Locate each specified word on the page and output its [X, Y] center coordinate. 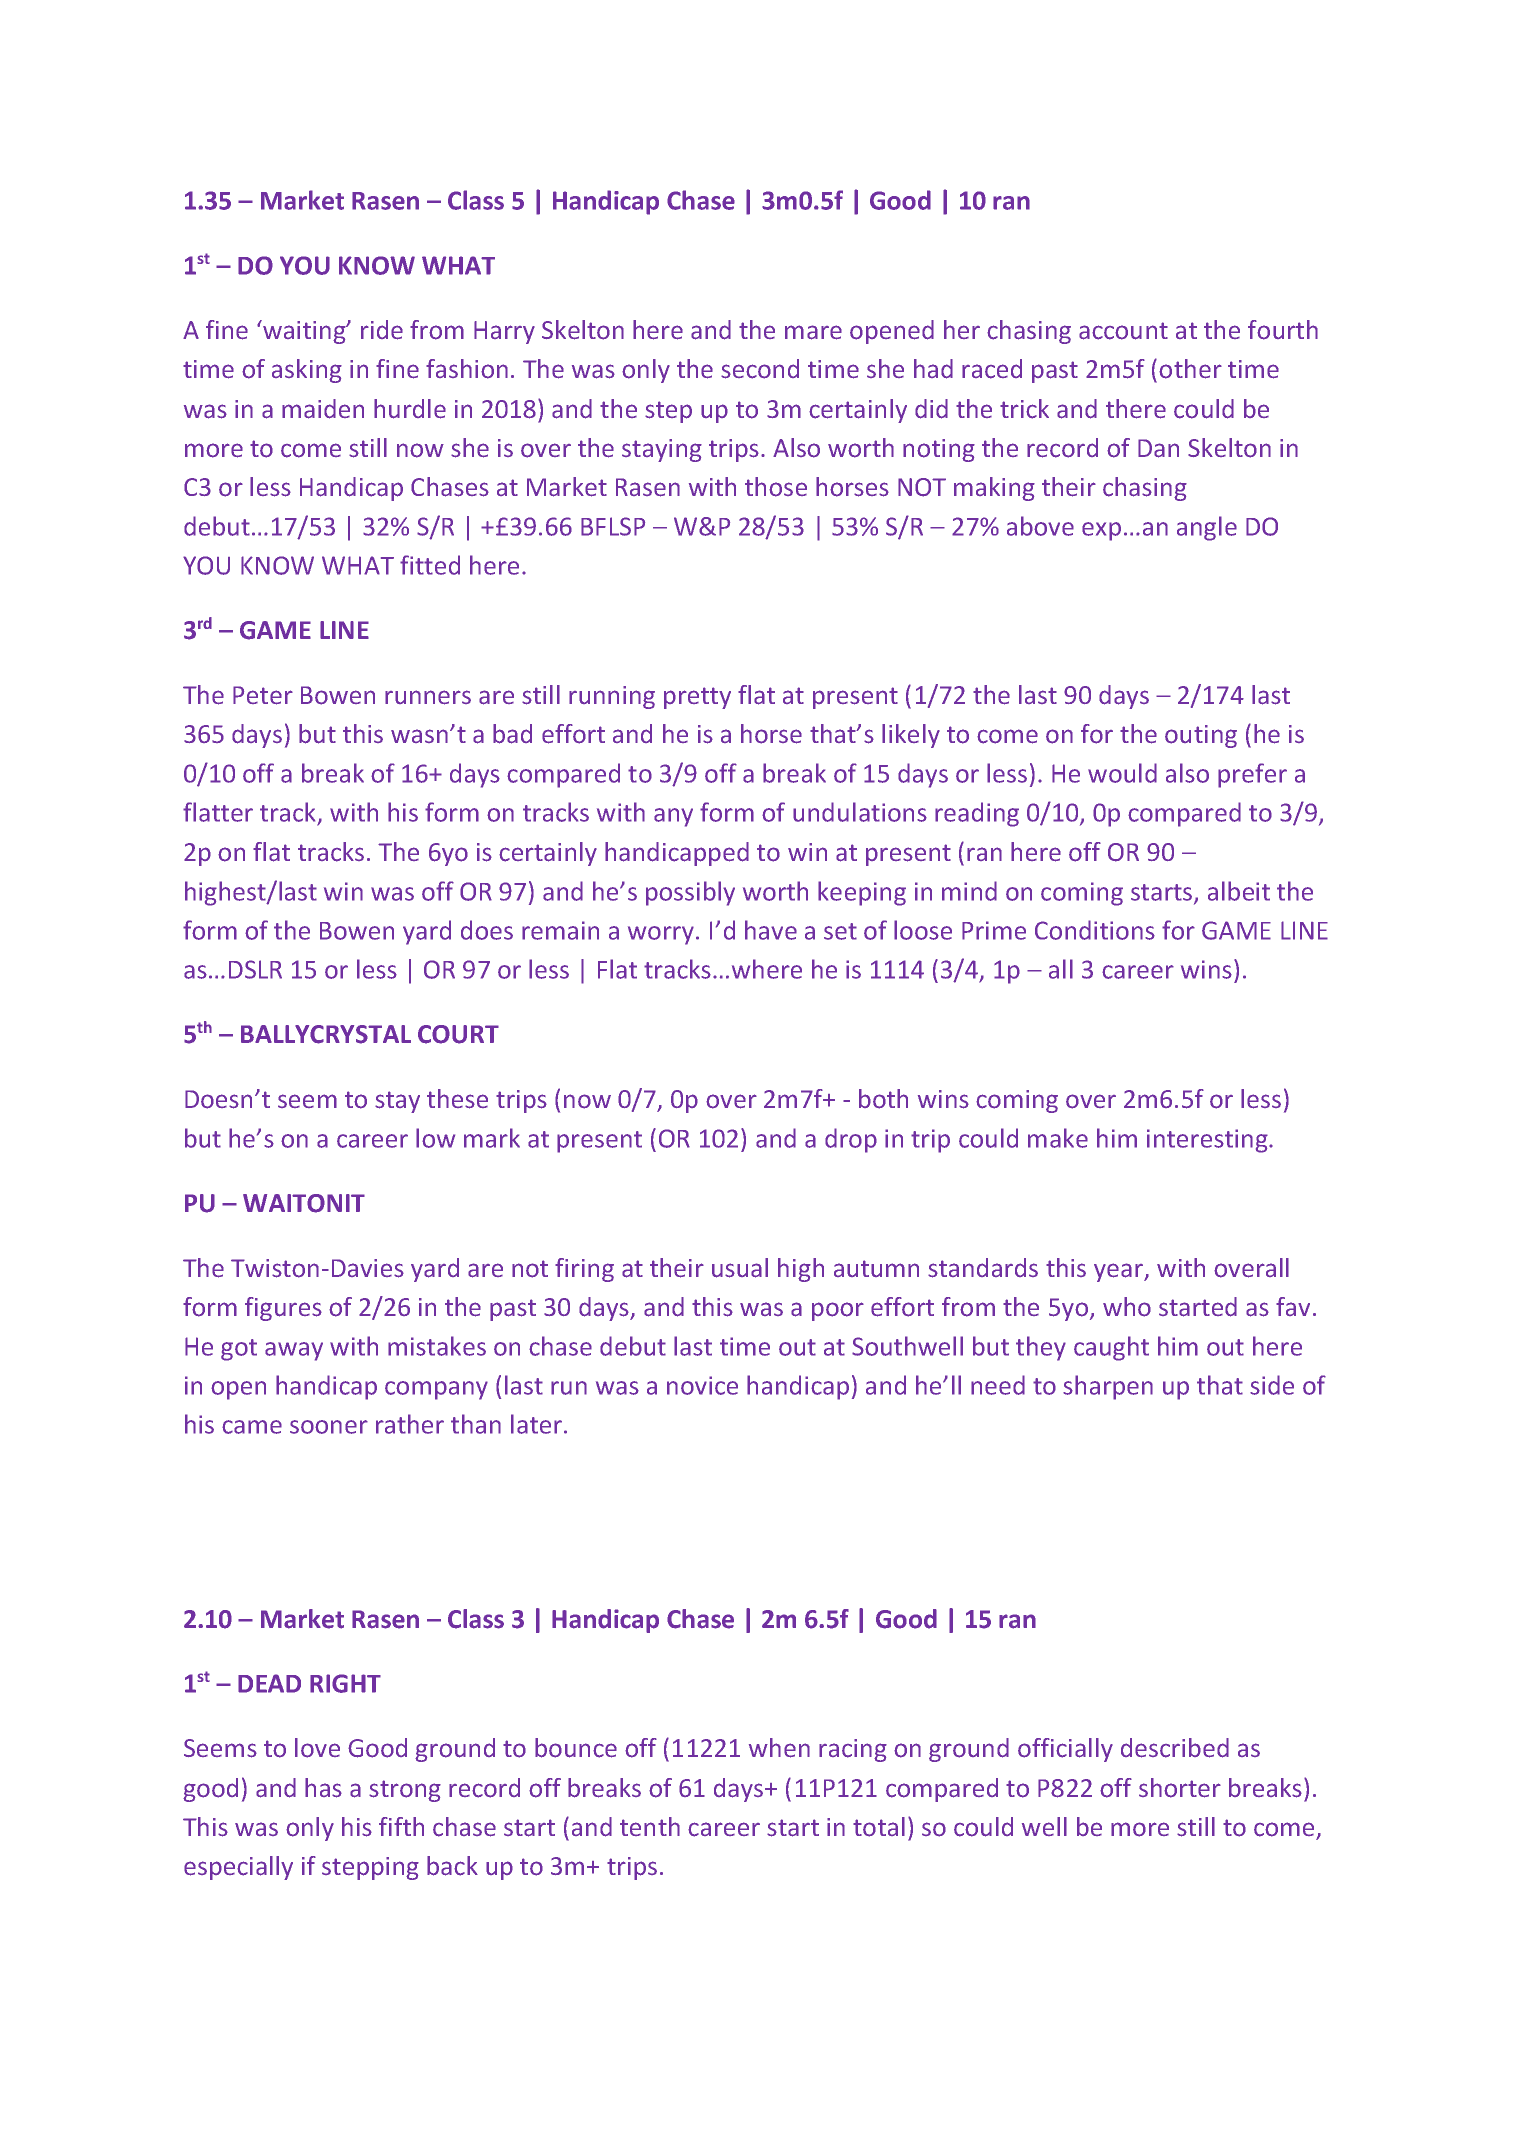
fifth [401, 1826]
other [1190, 369]
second [760, 369]
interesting [1208, 1141]
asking [307, 371]
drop [851, 1140]
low [435, 1138]
